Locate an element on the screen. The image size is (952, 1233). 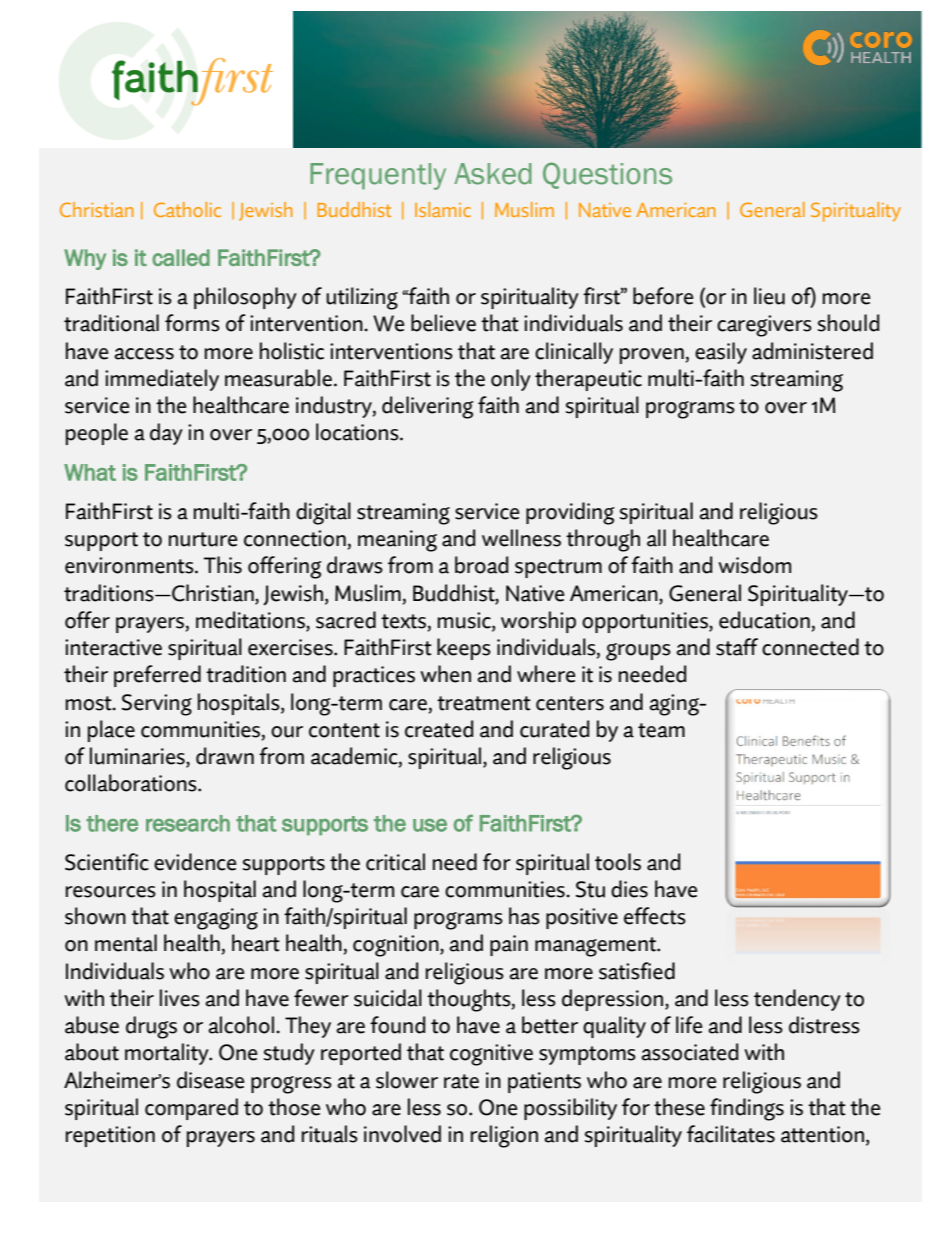
preferred is located at coordinates (157, 676).
